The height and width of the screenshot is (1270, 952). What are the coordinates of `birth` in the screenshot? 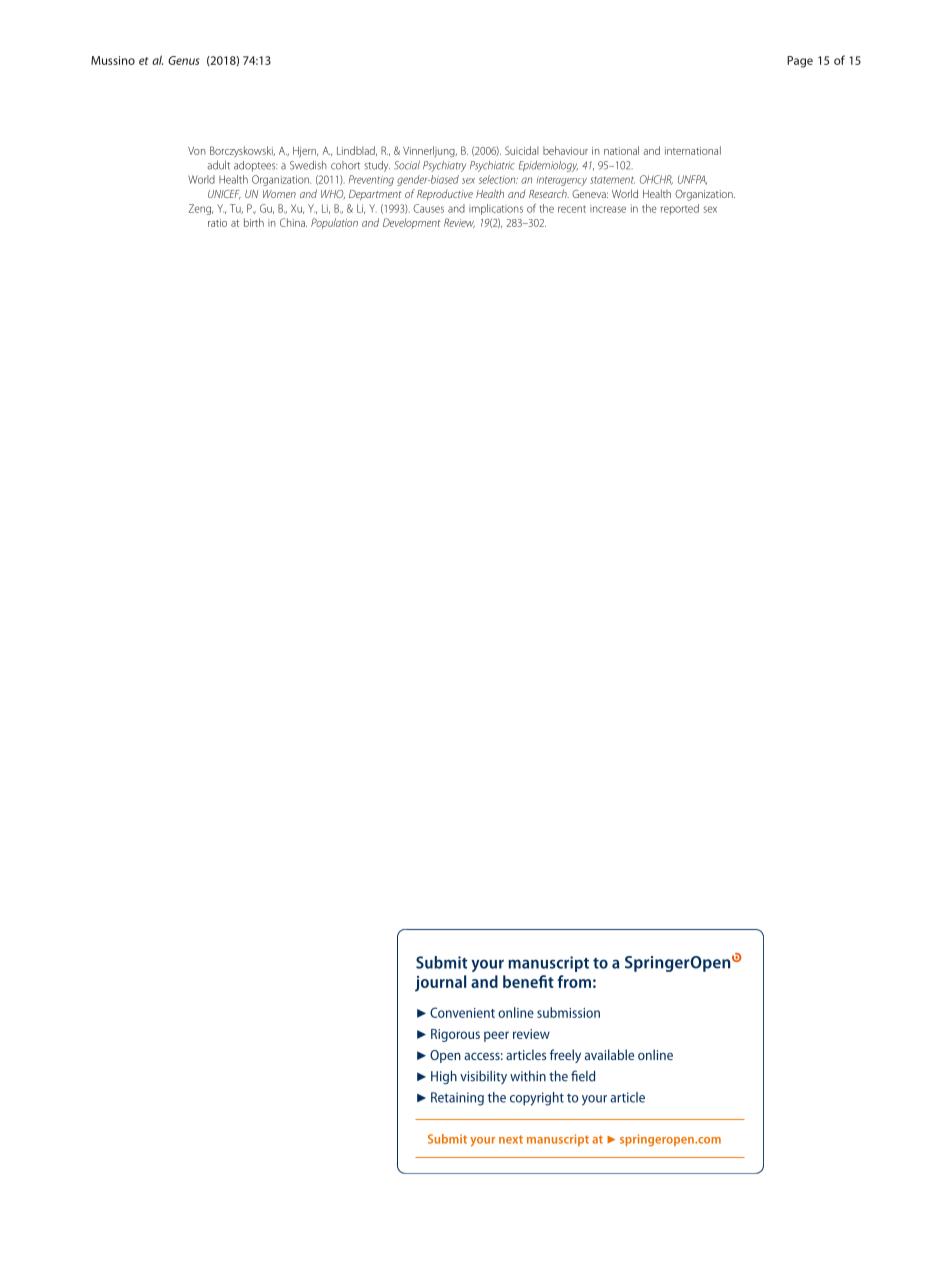 It's located at (254, 222).
